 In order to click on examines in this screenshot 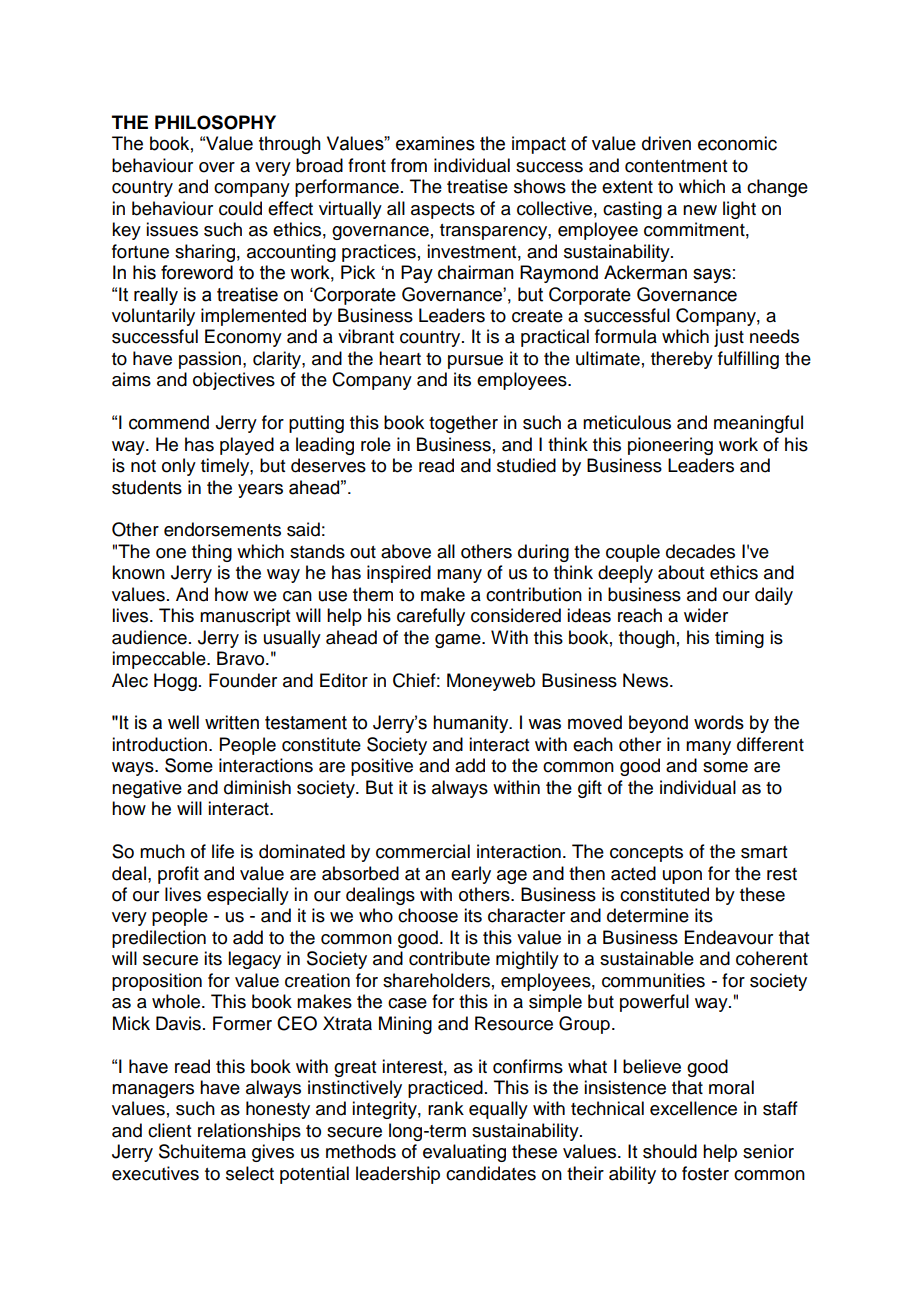, I will do `click(435, 143)`.
